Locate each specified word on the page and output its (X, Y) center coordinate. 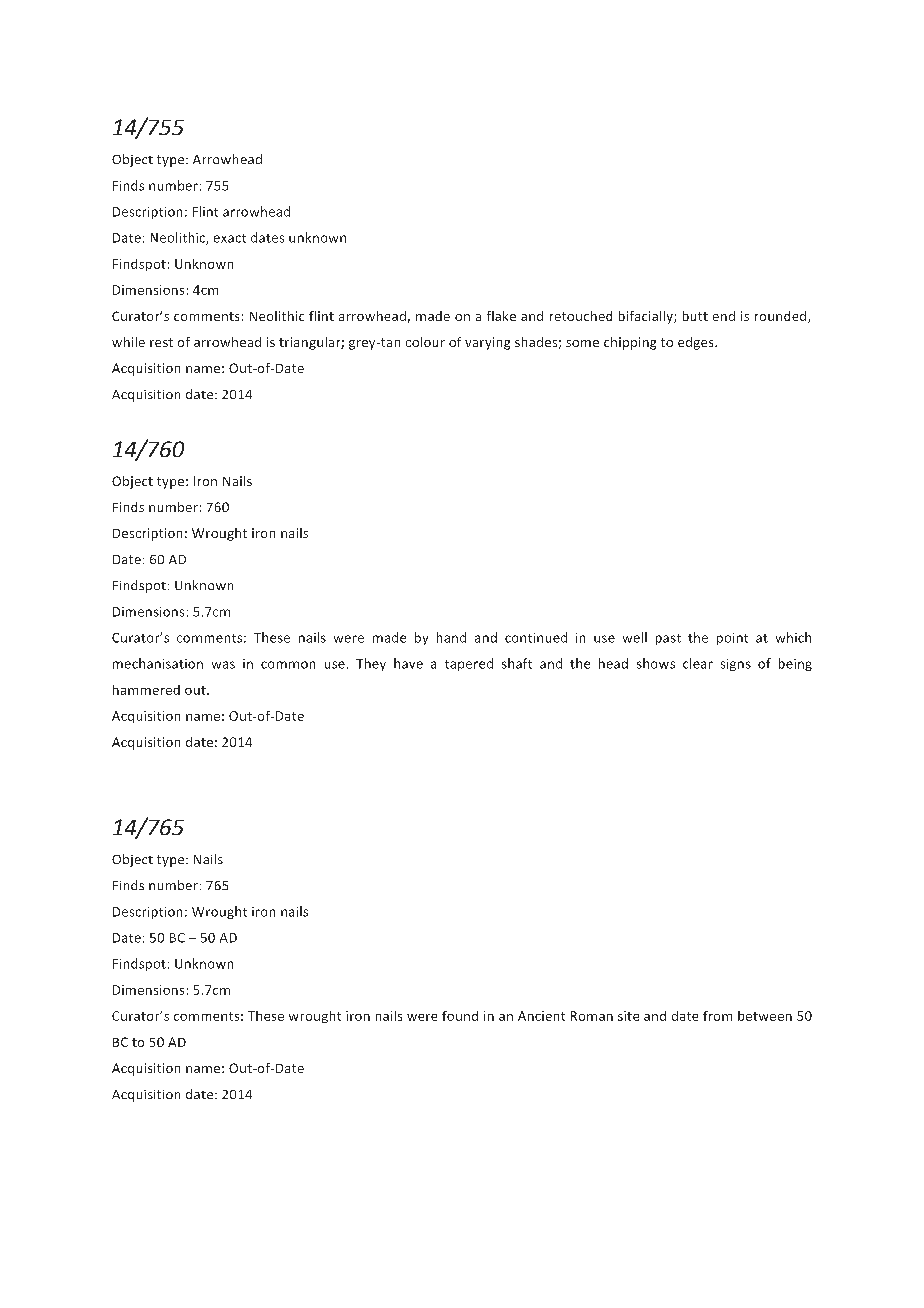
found (460, 1016)
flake (501, 316)
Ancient (541, 1016)
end (724, 316)
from (717, 1016)
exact (230, 238)
